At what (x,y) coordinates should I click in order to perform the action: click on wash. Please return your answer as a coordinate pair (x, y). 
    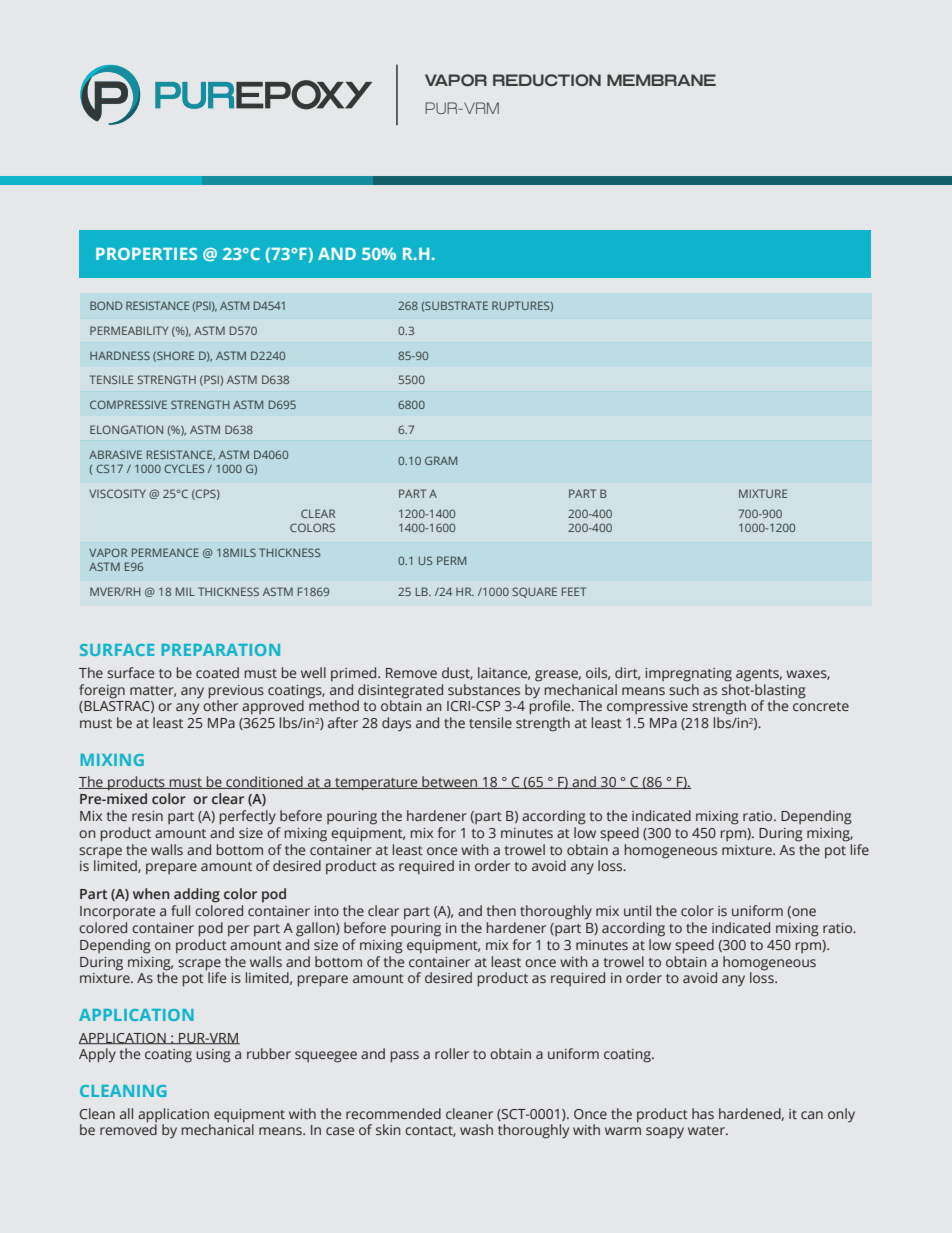
    Looking at the image, I should click on (476, 1129).
